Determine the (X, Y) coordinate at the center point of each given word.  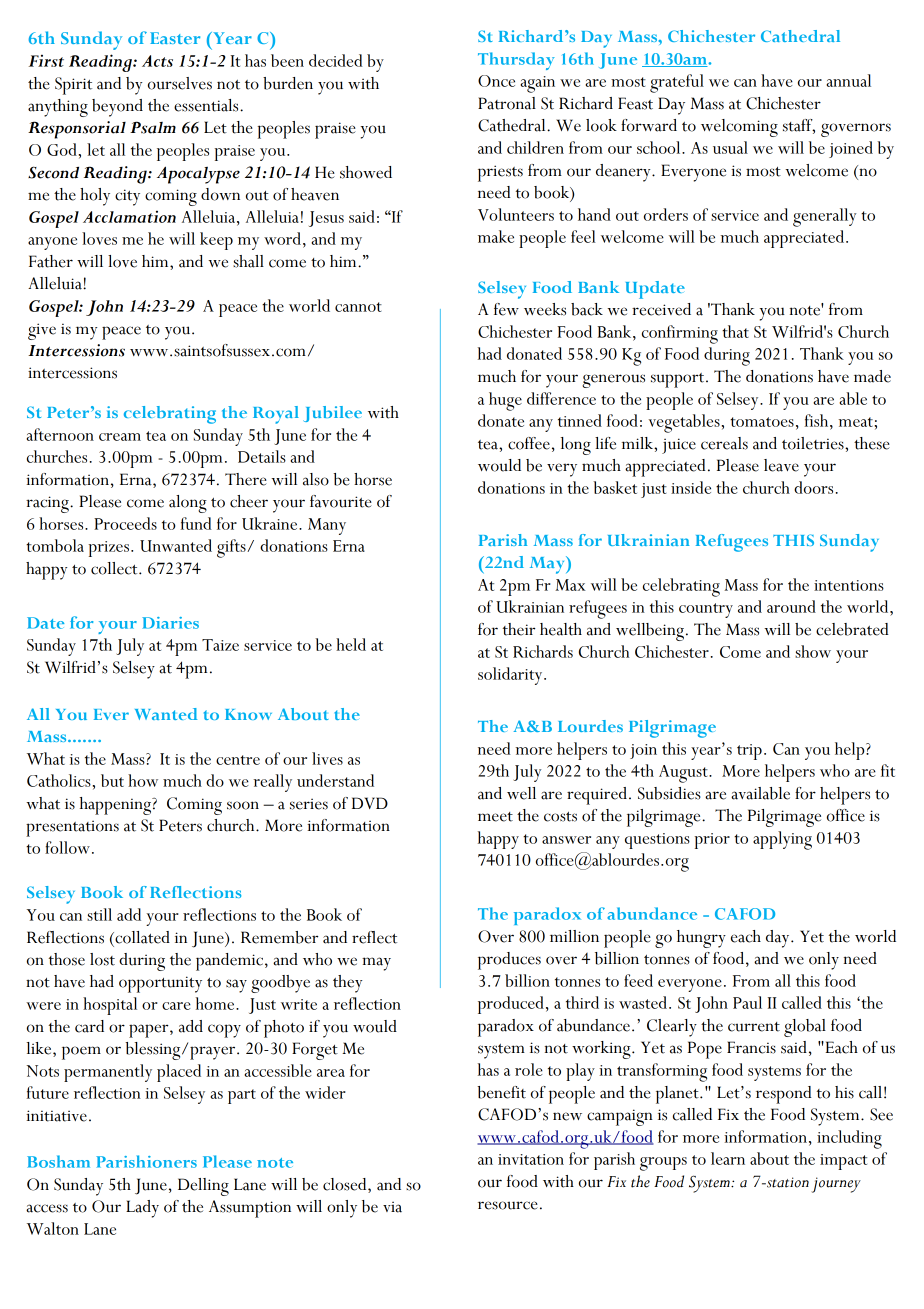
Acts (157, 61)
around (791, 606)
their (519, 629)
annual (848, 80)
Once (496, 81)
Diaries (170, 623)
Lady (142, 1209)
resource (508, 1205)
